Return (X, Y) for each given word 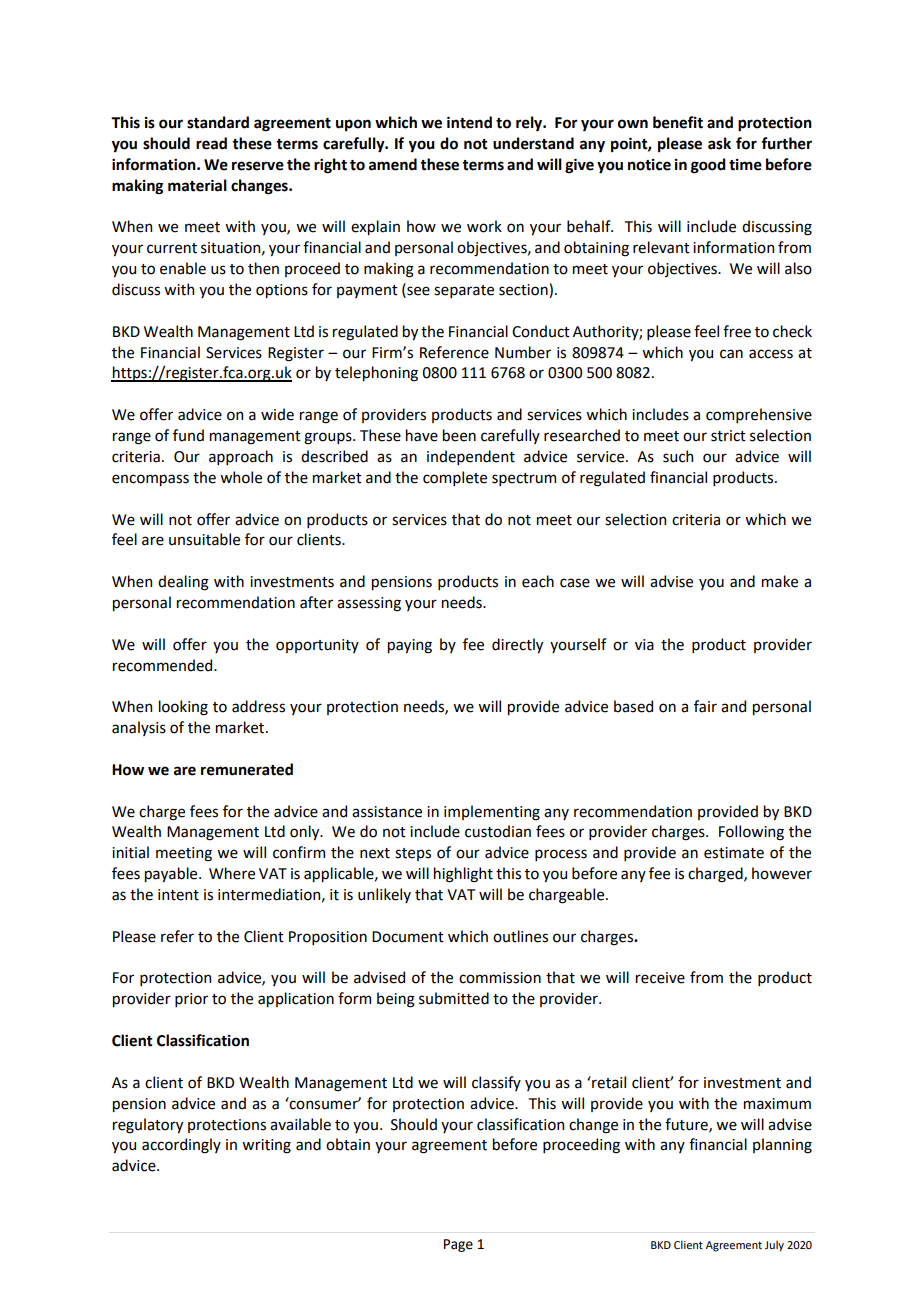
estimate (734, 853)
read (211, 143)
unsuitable (204, 539)
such (678, 456)
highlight (463, 875)
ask (719, 143)
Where (232, 873)
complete (455, 478)
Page (458, 1245)
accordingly (181, 1146)
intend (469, 122)
